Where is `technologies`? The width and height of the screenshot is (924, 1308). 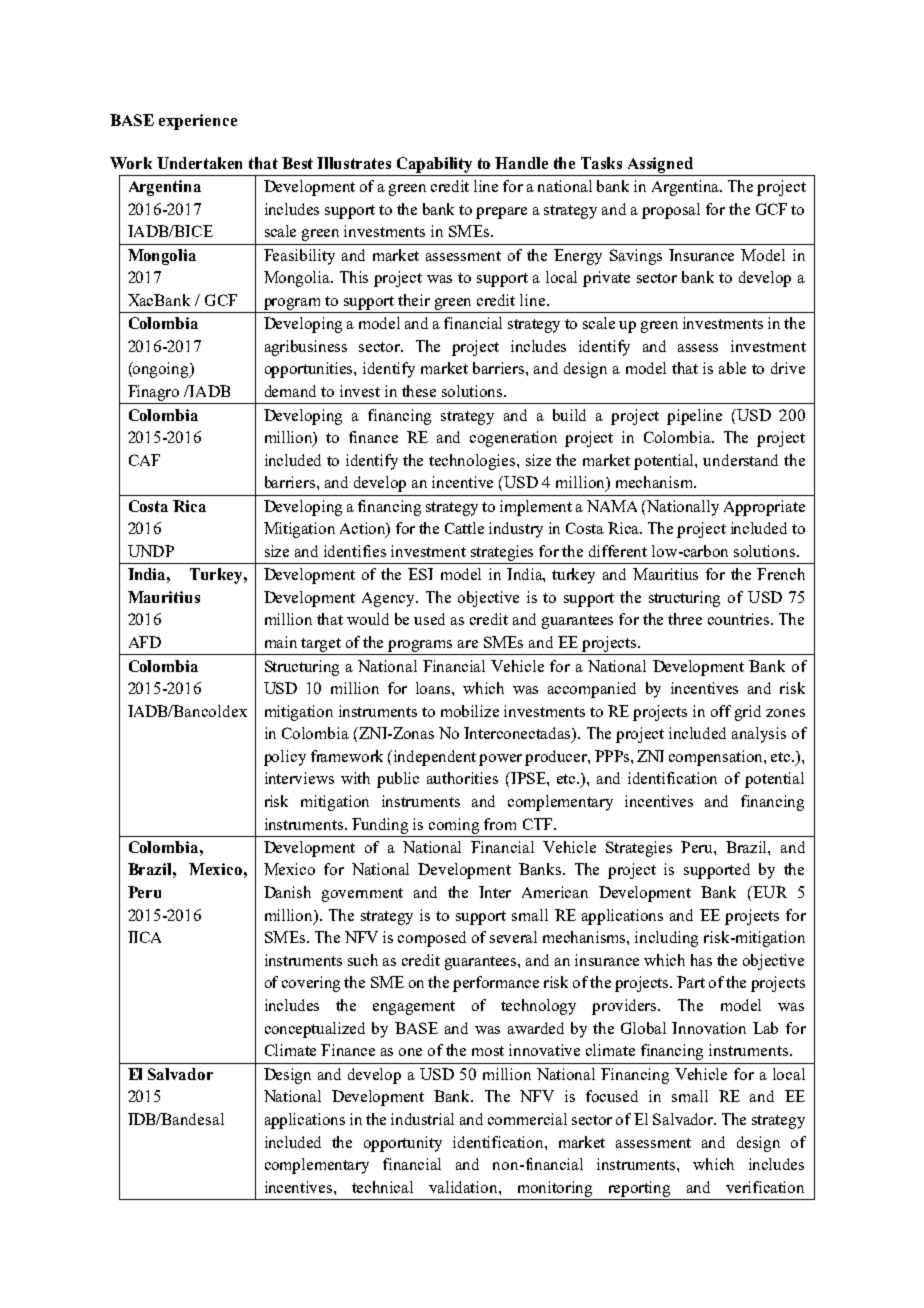 technologies is located at coordinates (473, 462).
